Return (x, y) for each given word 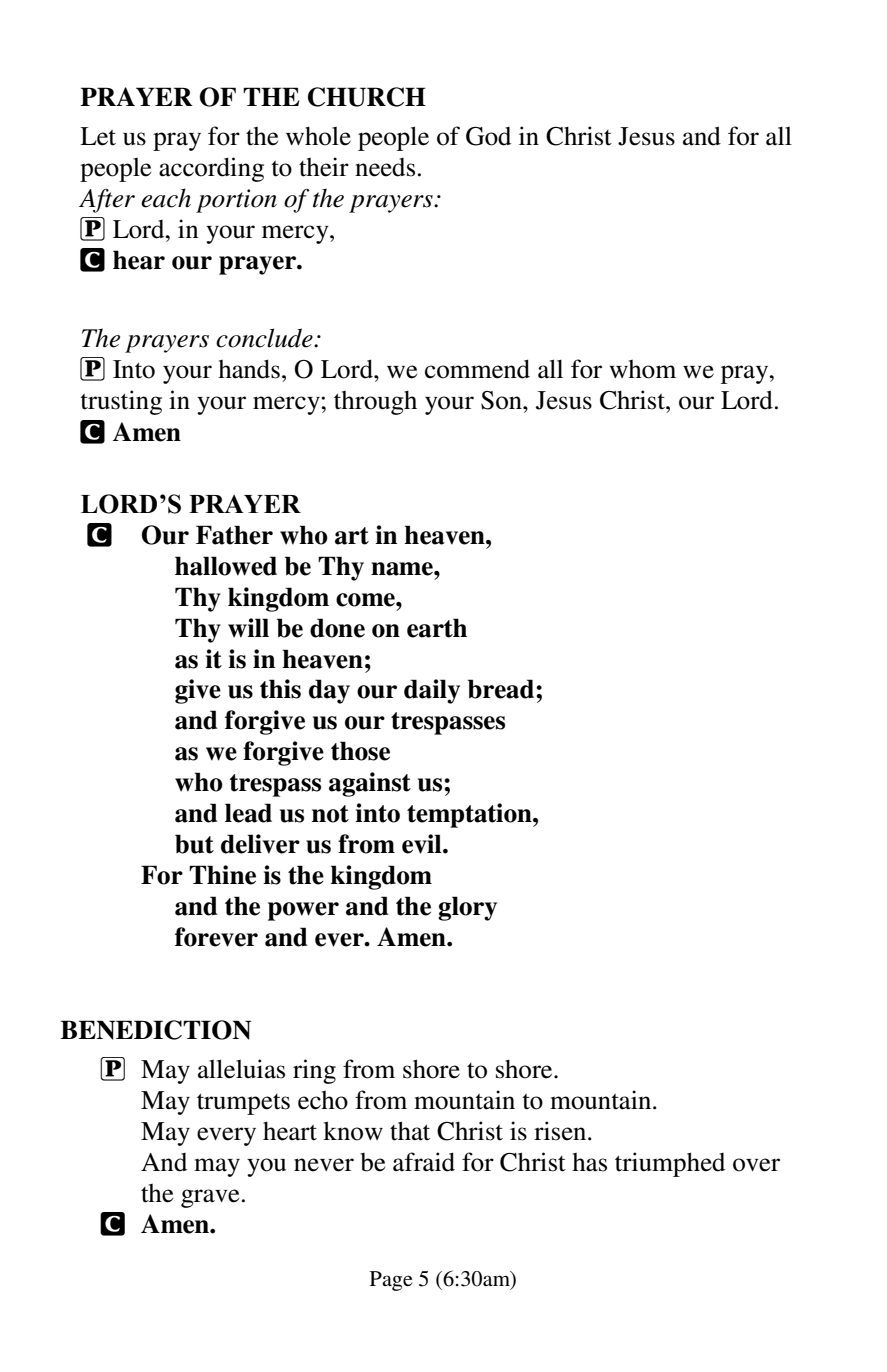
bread (502, 689)
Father (234, 535)
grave (210, 1198)
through (375, 403)
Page (391, 1281)
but (194, 844)
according (211, 169)
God (488, 136)
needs (385, 167)
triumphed (670, 1164)
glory (467, 908)
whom (642, 369)
